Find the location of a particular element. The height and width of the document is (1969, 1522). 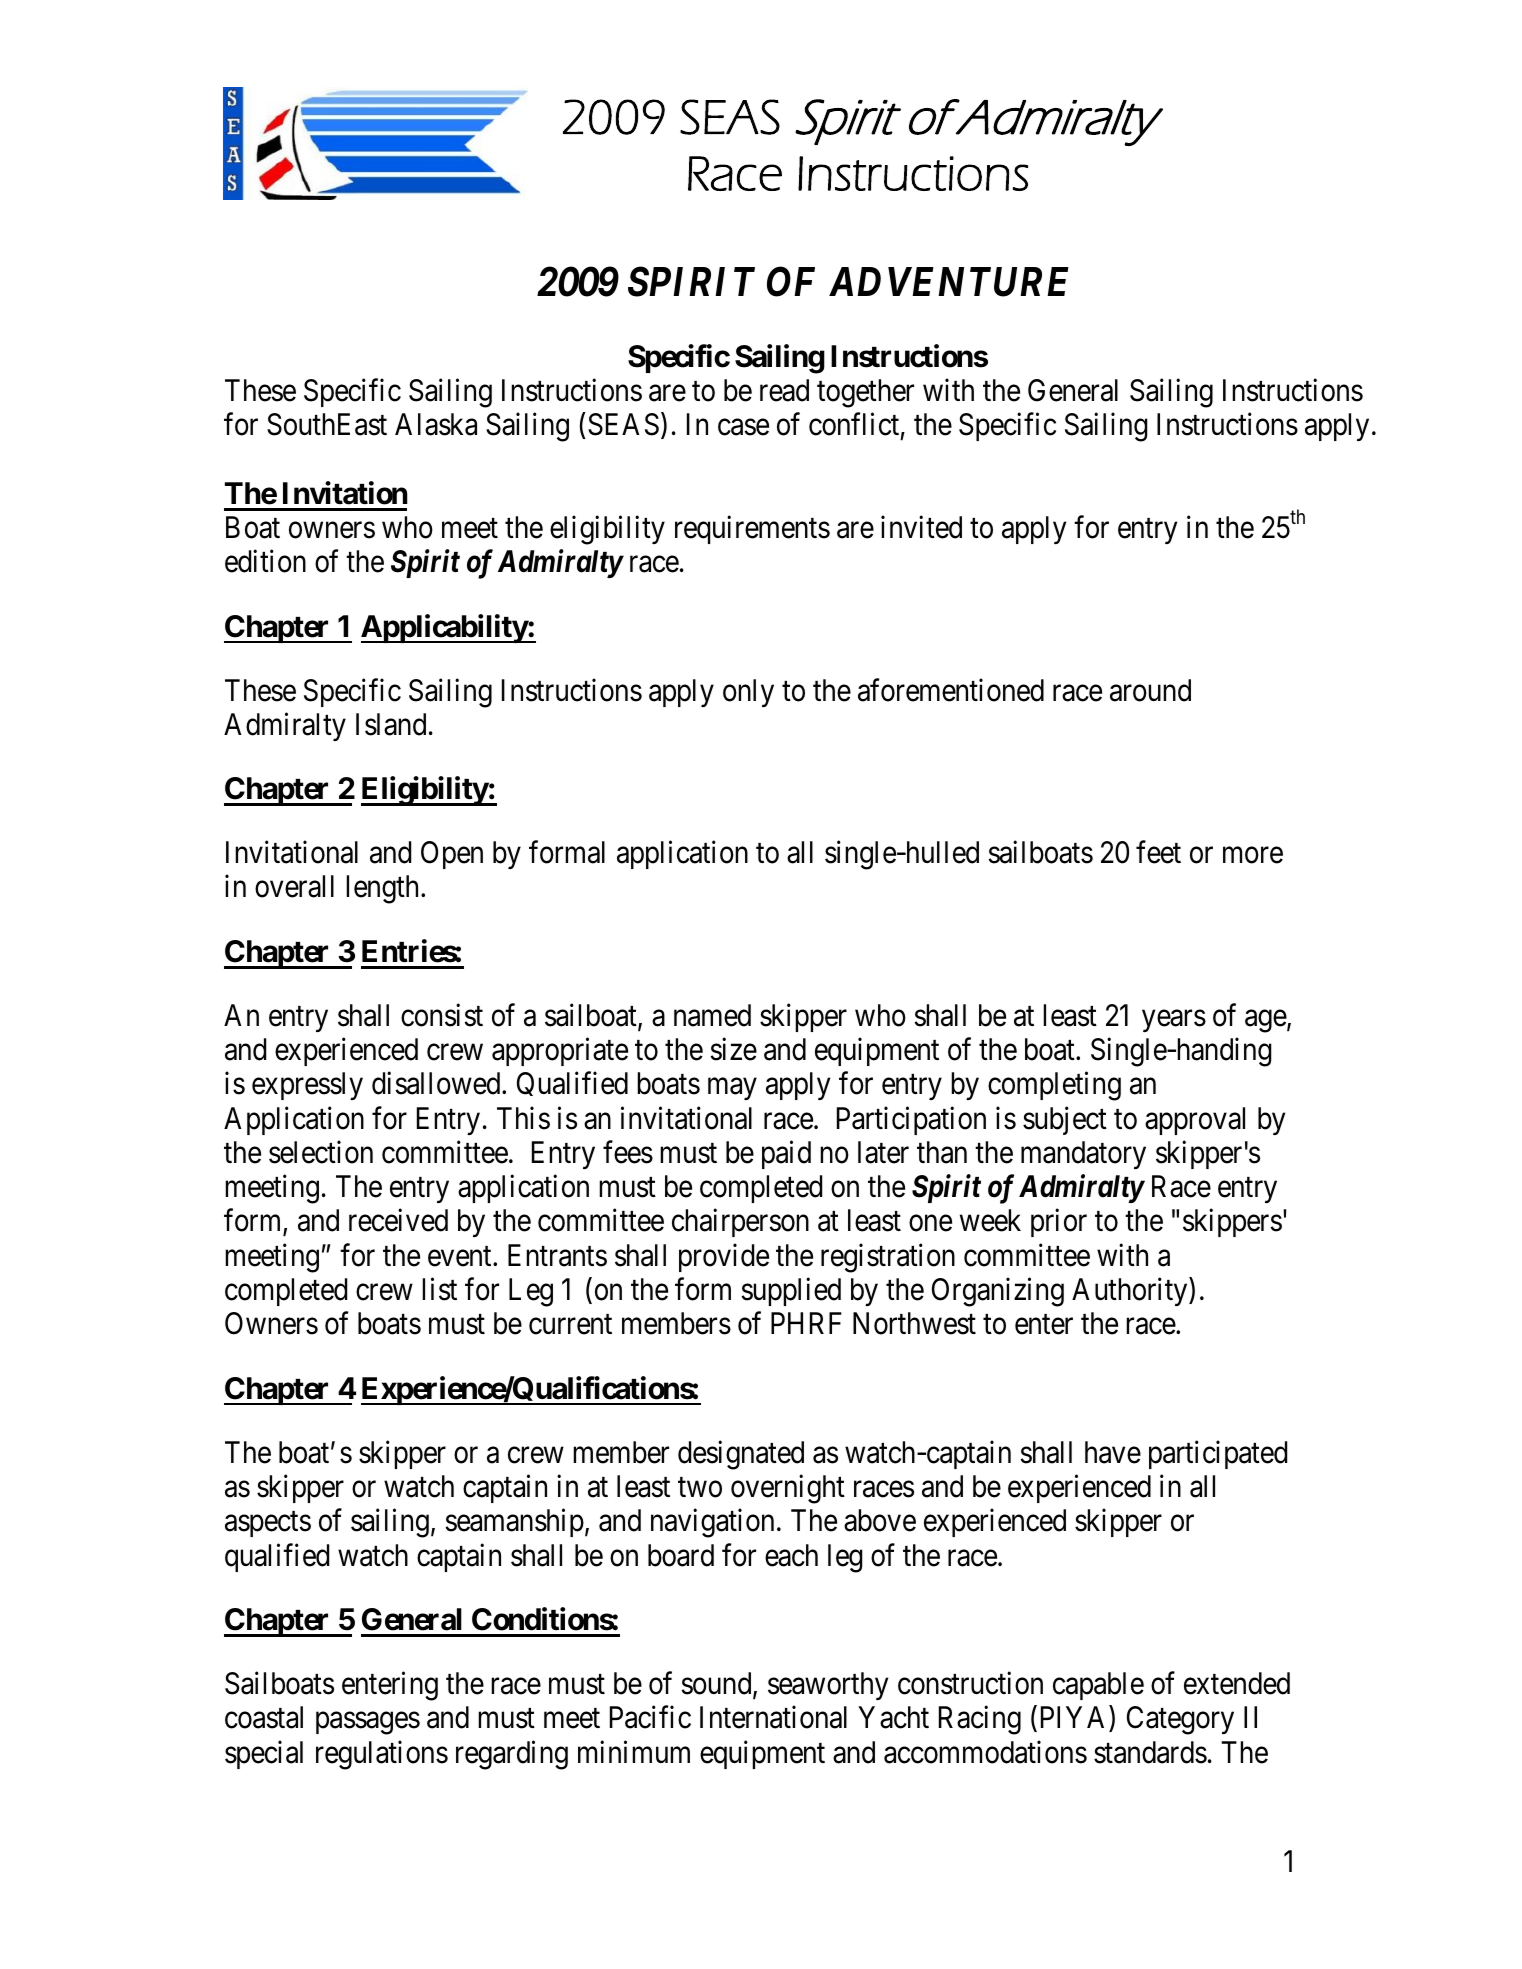

regulations is located at coordinates (382, 1755).
